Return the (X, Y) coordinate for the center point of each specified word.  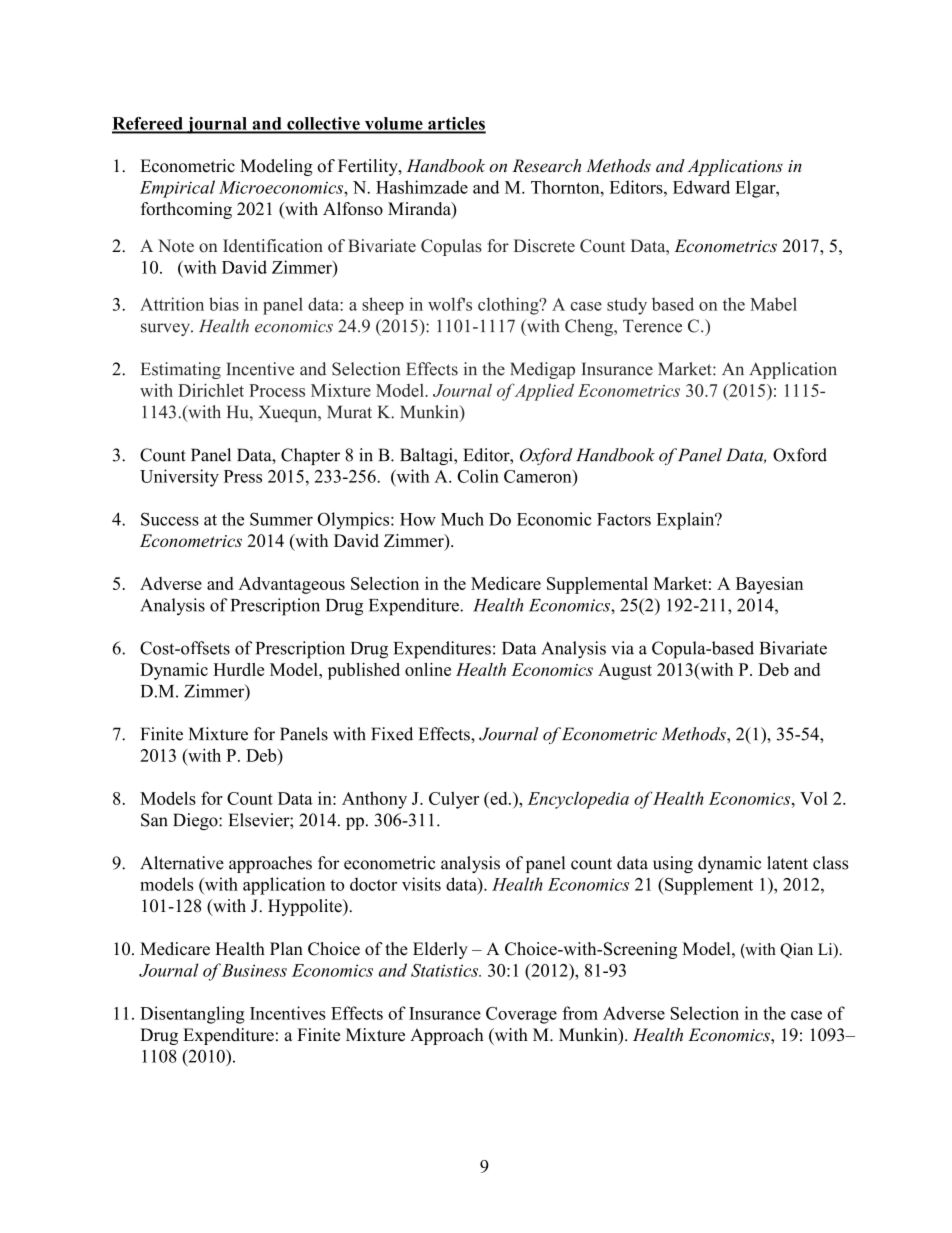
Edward (701, 187)
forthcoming (186, 210)
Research (546, 166)
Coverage (521, 1015)
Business (254, 970)
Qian (796, 951)
